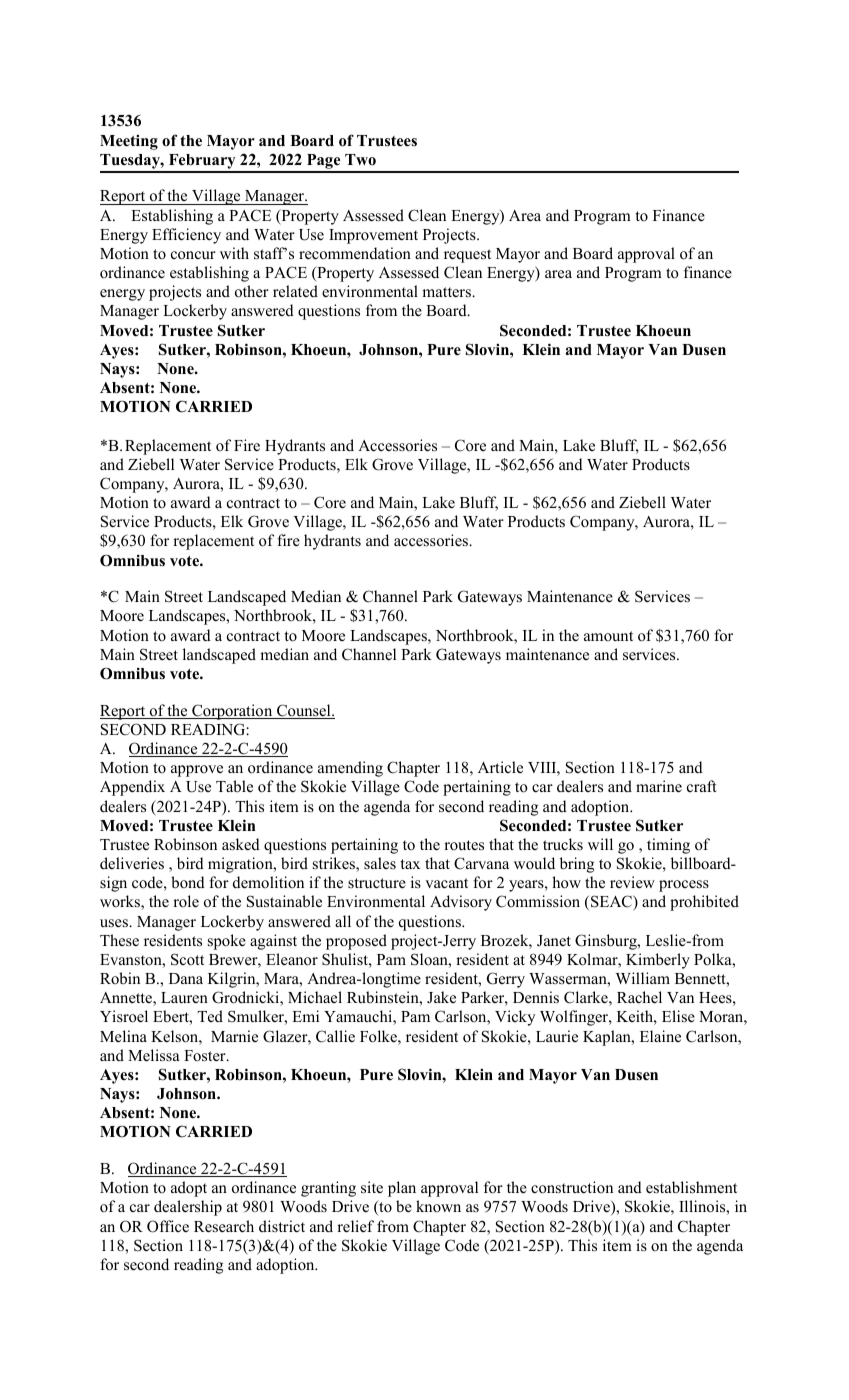  I want to click on amount, so click(608, 636).
